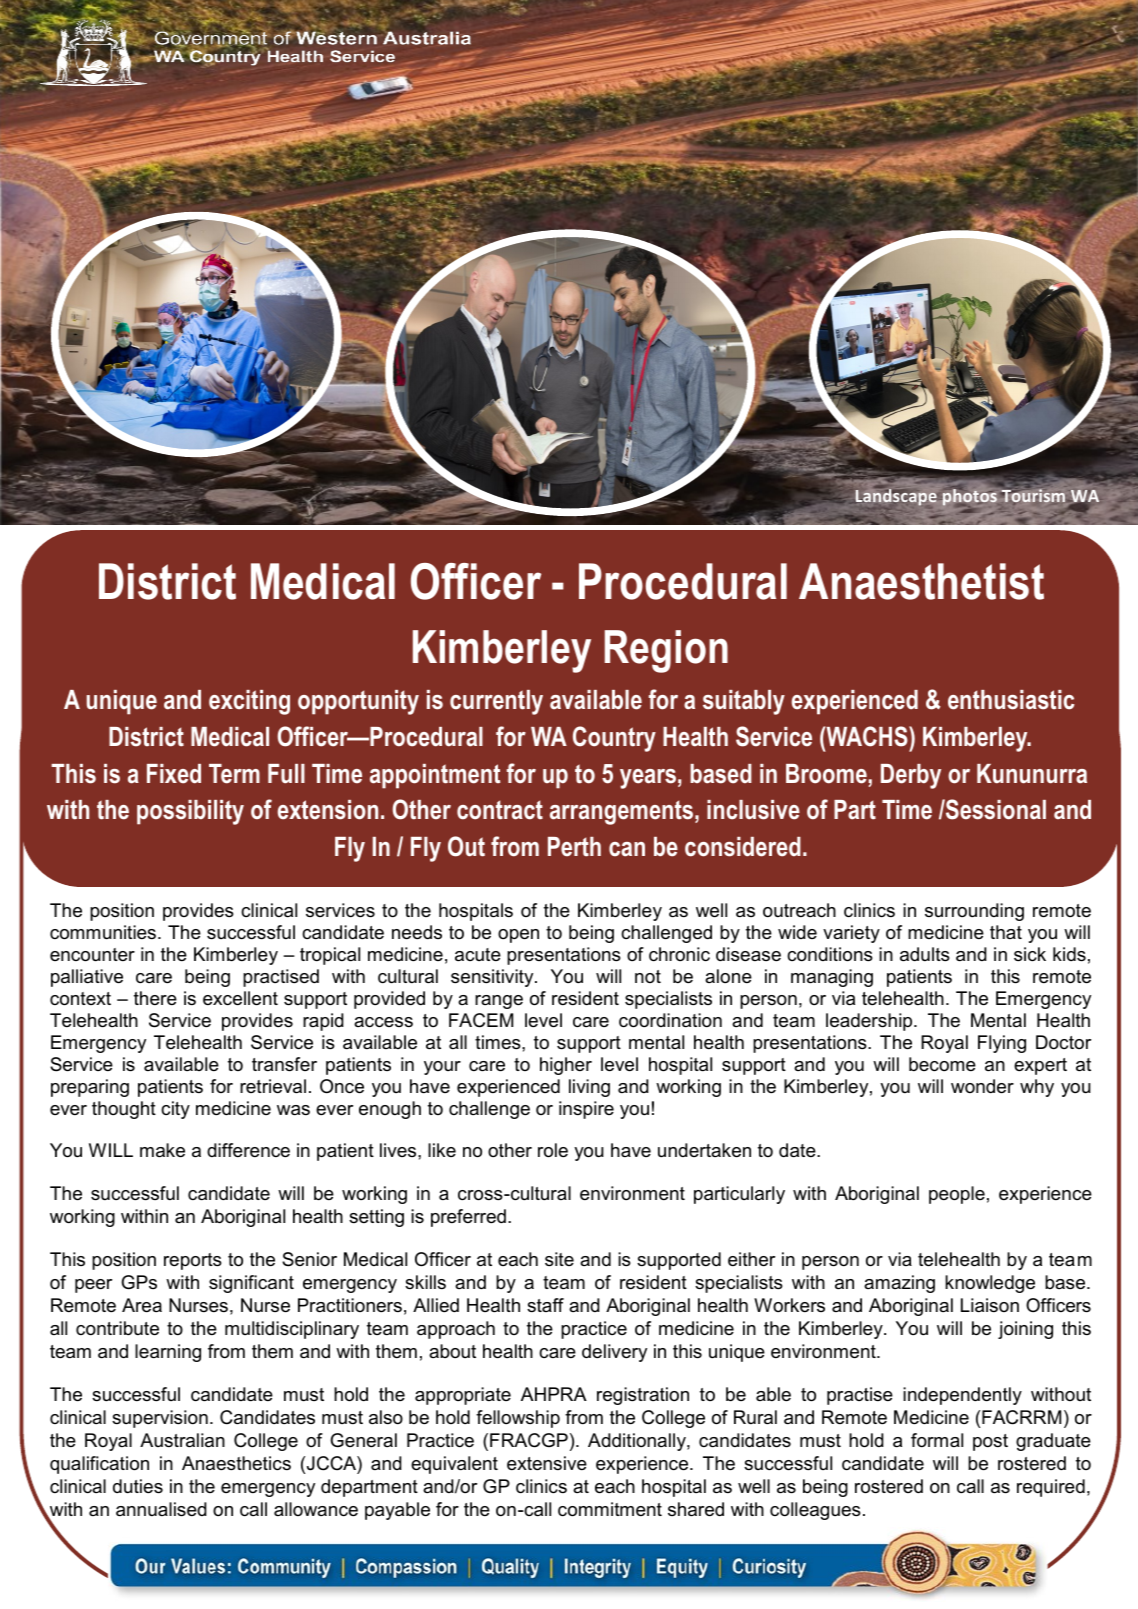 The height and width of the screenshot is (1609, 1138). Describe the element at coordinates (614, 739) in the screenshot. I see `Country` at that location.
